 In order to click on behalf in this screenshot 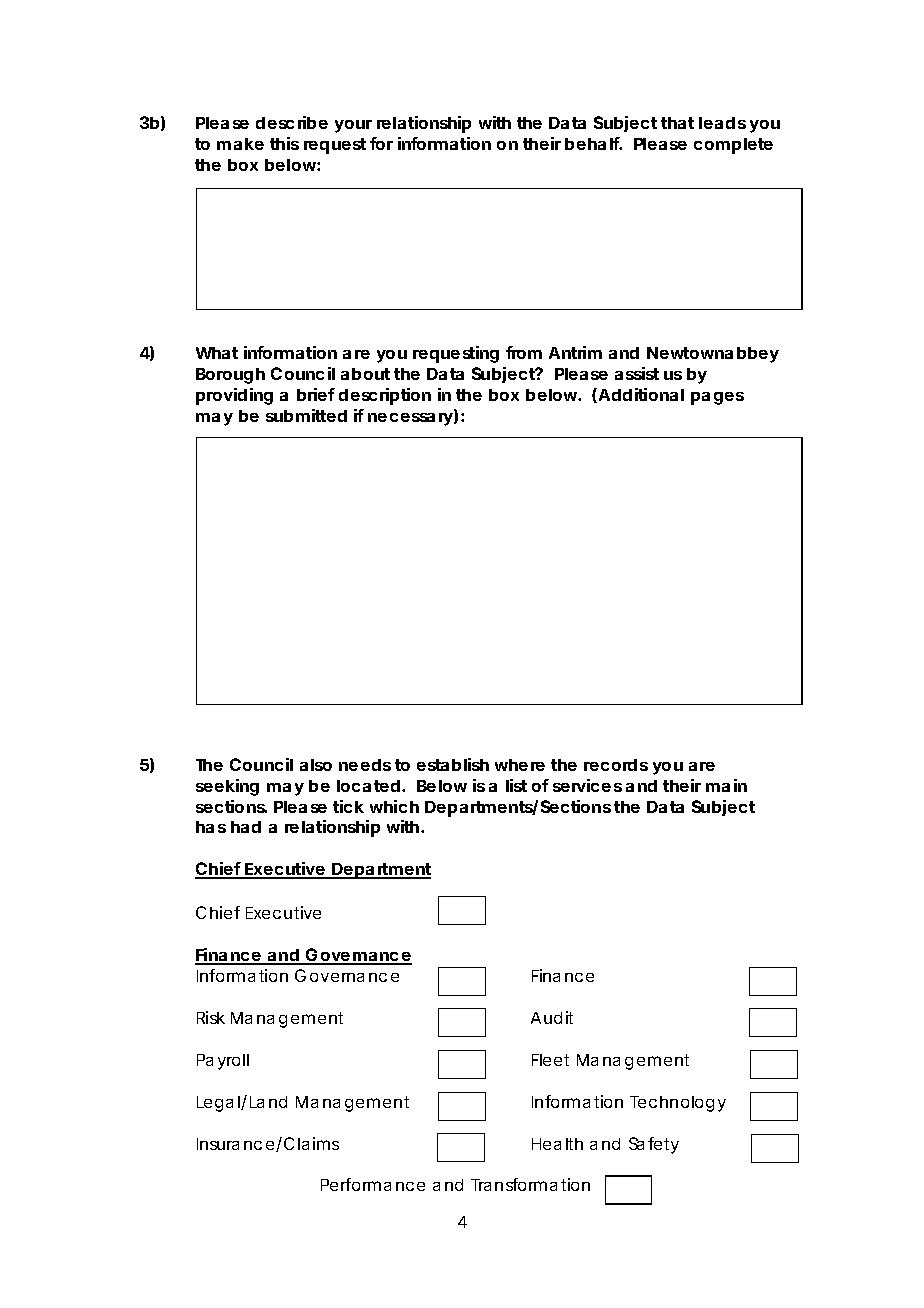, I will do `click(593, 143)`.
